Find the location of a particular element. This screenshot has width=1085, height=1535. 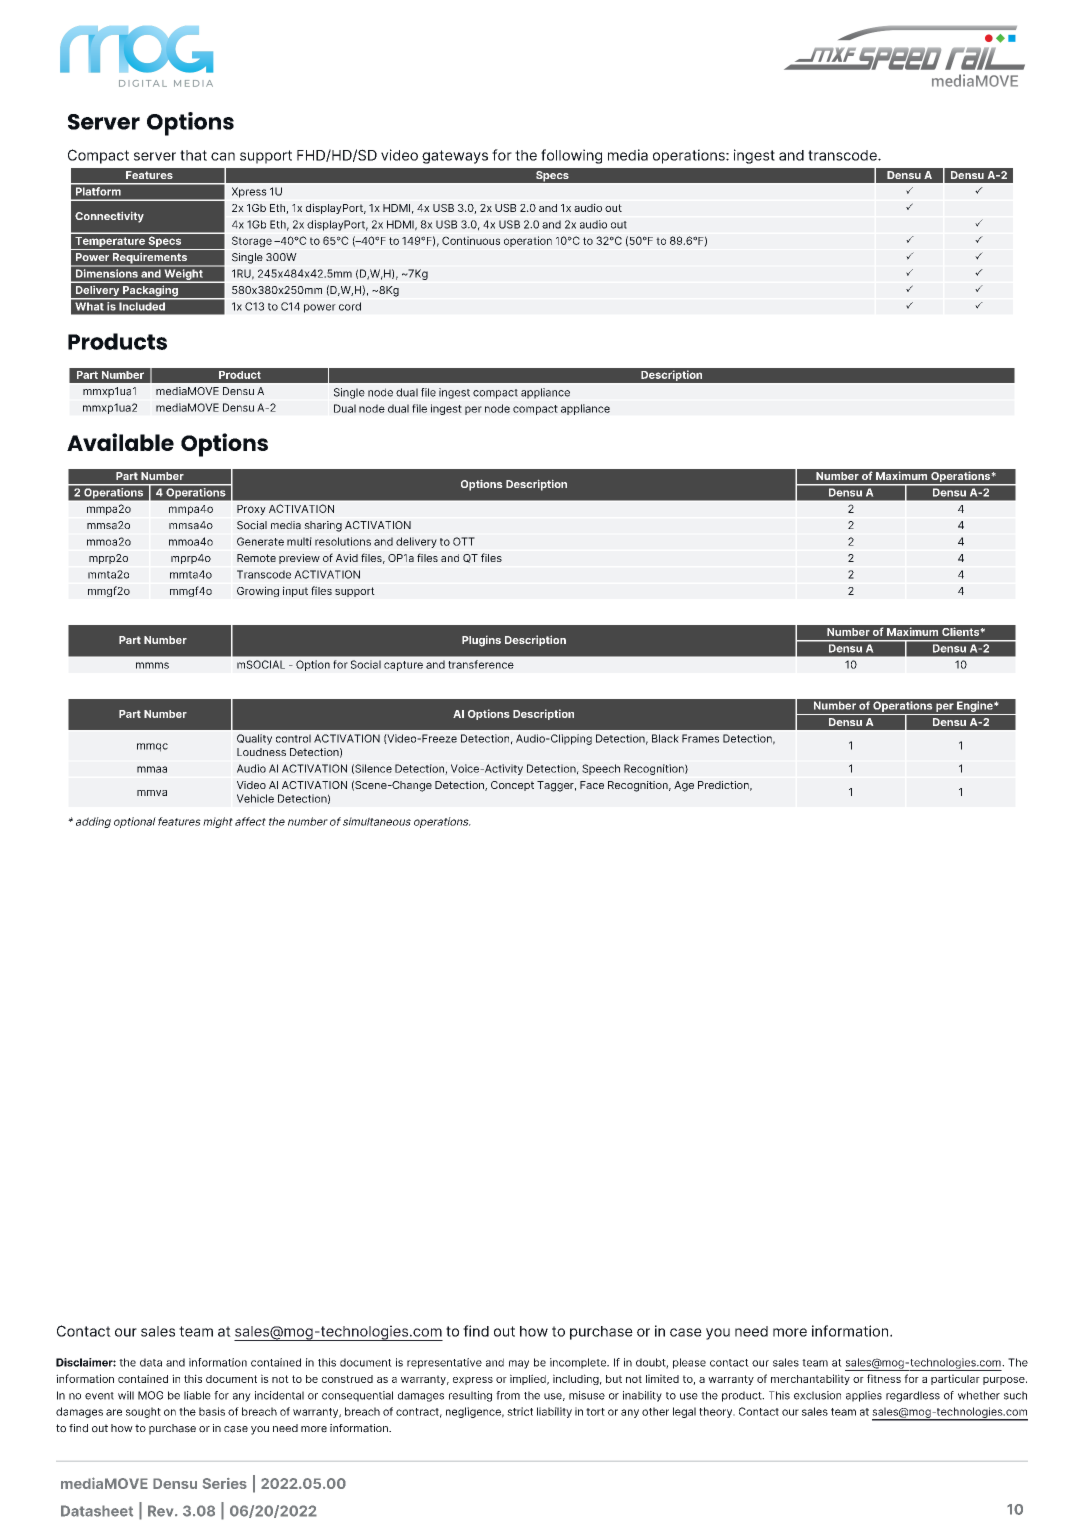

Vehicle is located at coordinates (255, 798).
